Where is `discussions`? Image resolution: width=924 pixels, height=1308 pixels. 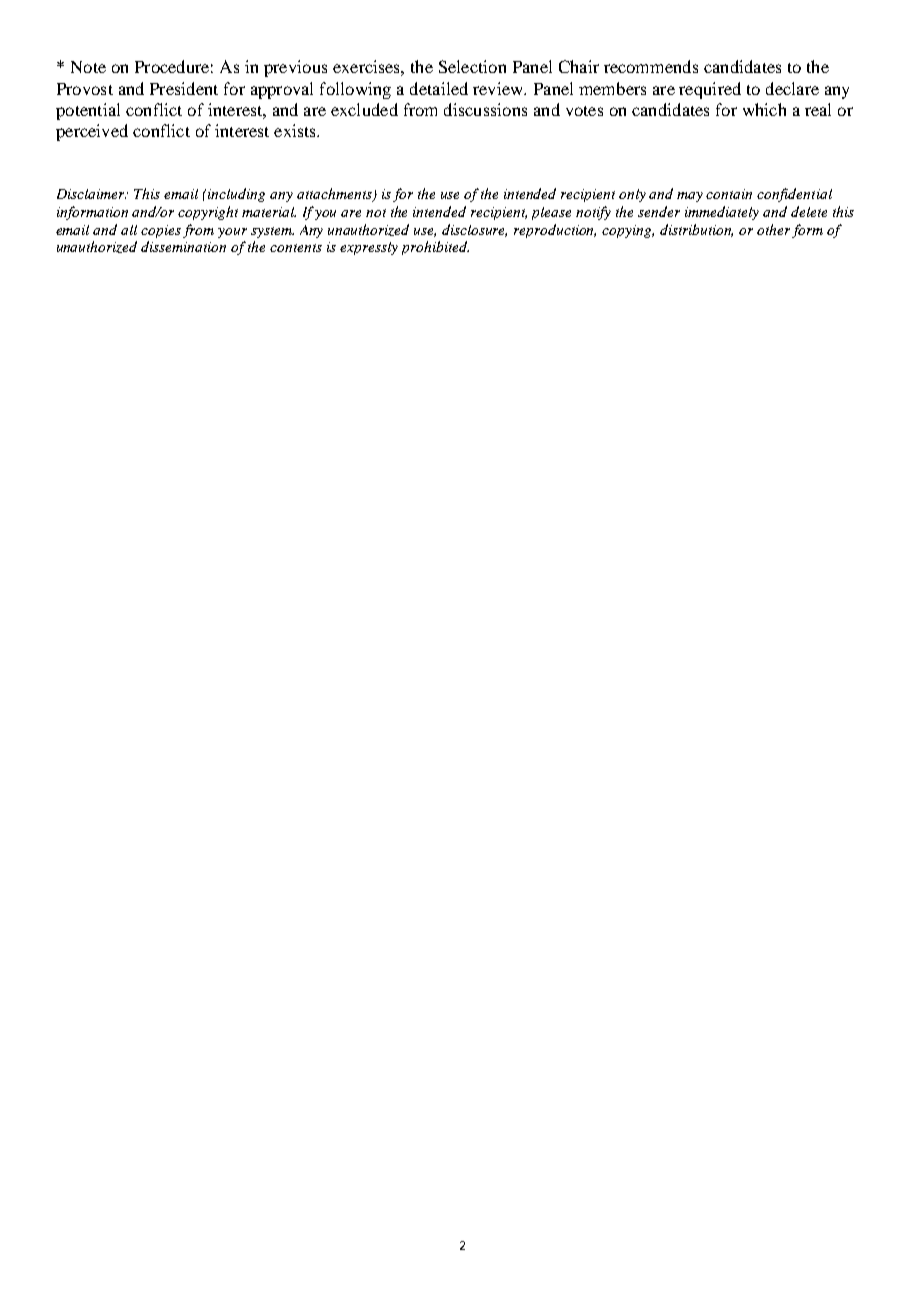 discussions is located at coordinates (485, 109).
